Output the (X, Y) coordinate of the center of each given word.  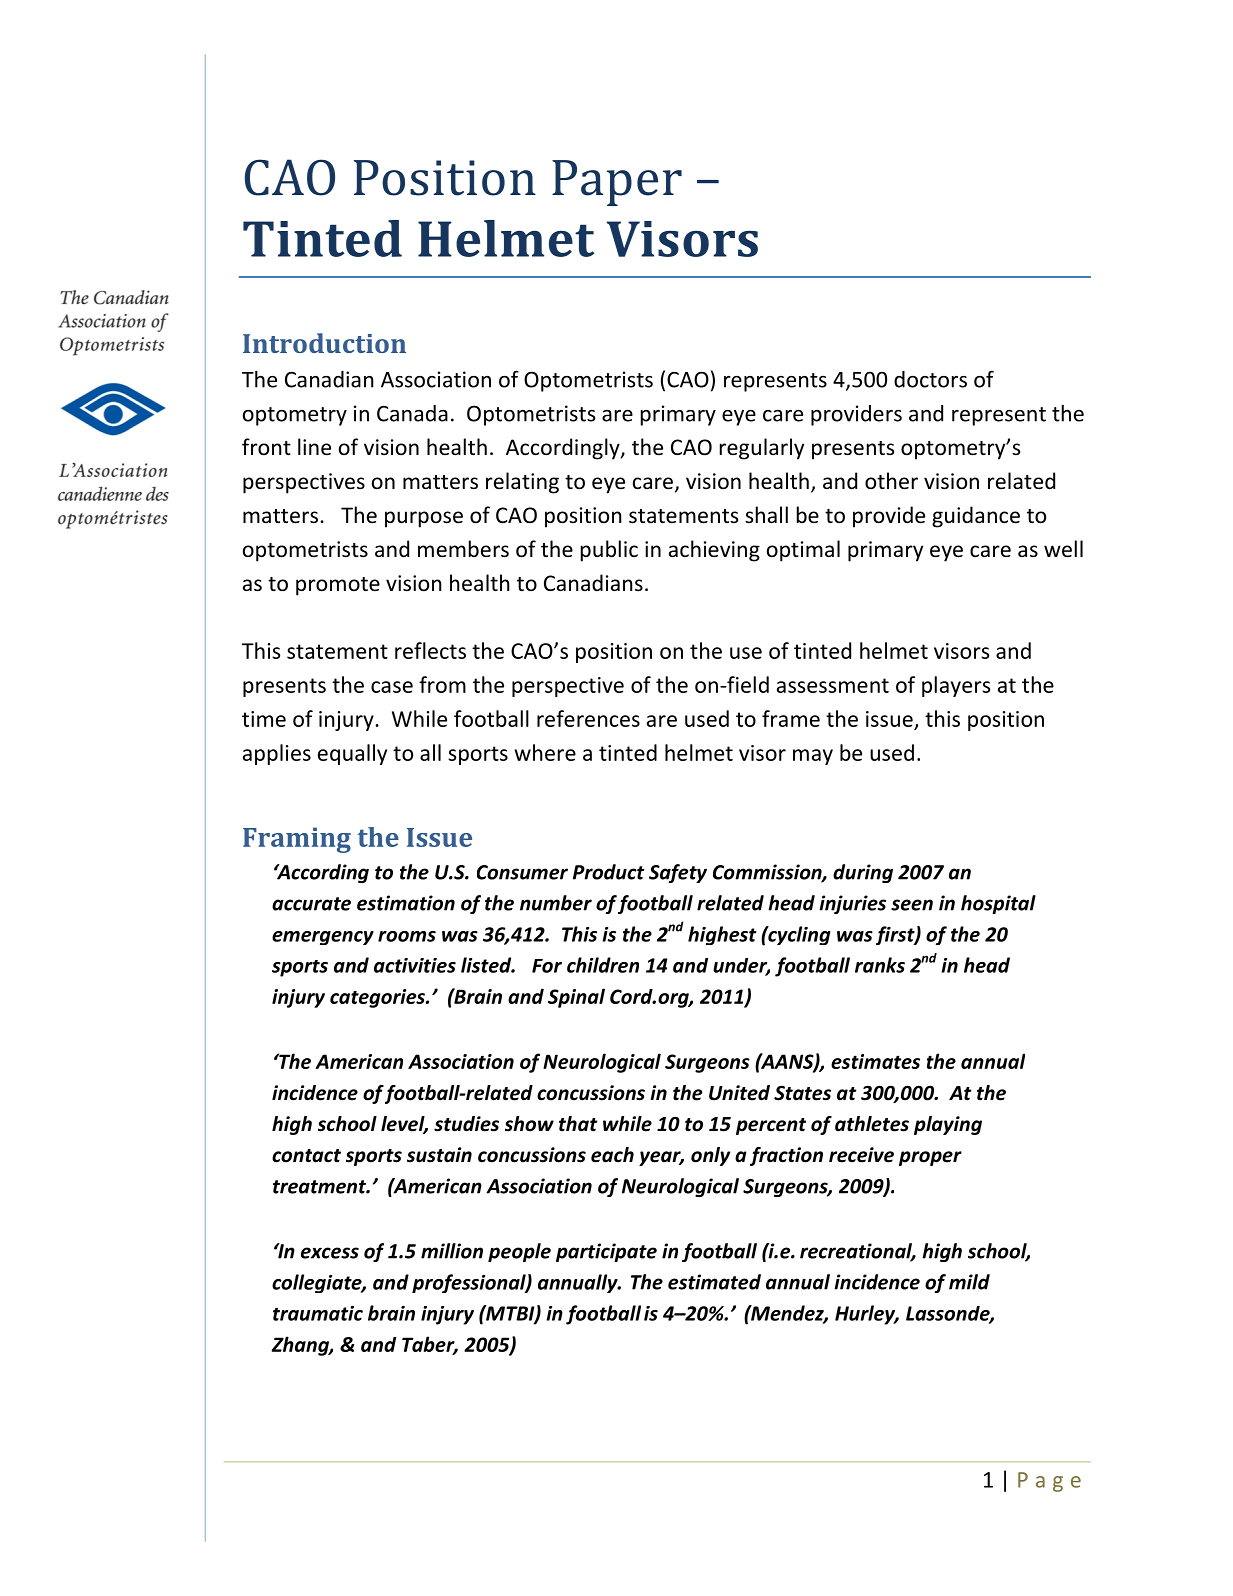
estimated (714, 1282)
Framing (297, 840)
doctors (930, 379)
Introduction (324, 343)
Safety (678, 873)
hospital (998, 904)
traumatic (318, 1313)
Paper (617, 183)
